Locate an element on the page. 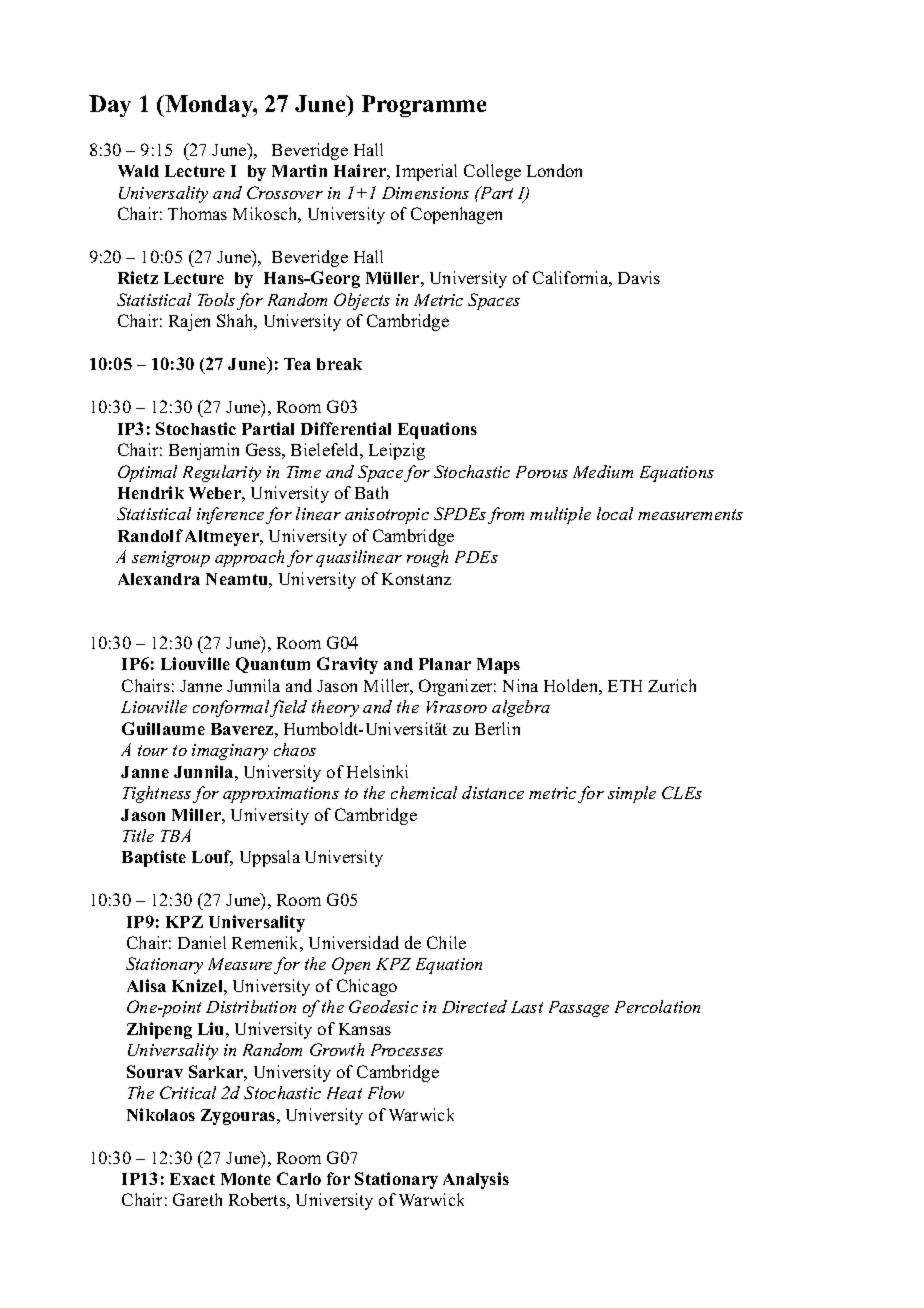  simple is located at coordinates (632, 794).
